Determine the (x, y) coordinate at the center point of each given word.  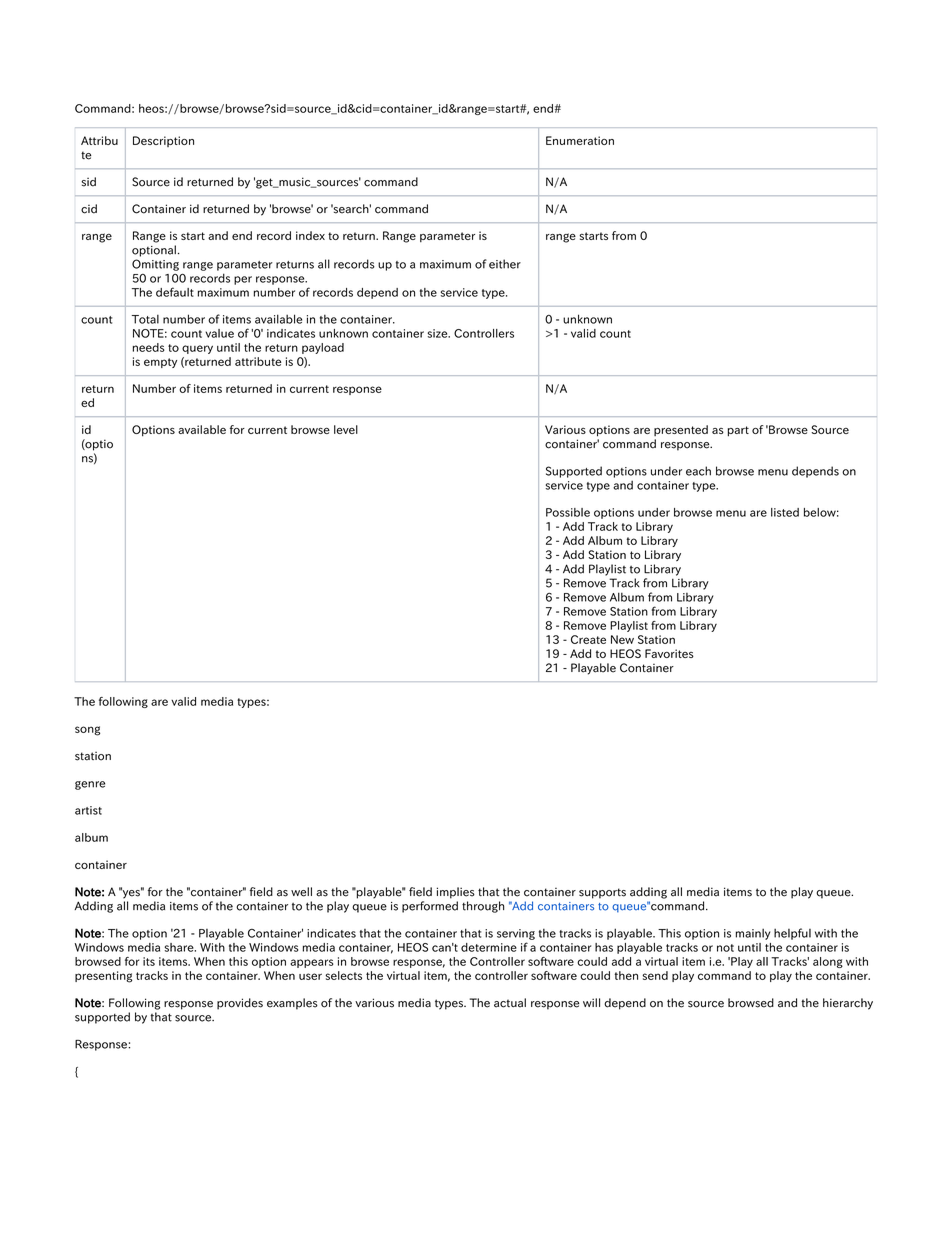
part (738, 431)
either (505, 264)
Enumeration (580, 140)
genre (90, 785)
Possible (568, 512)
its (149, 961)
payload (323, 348)
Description (163, 141)
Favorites (669, 653)
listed (785, 512)
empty (160, 363)
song (87, 731)
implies (456, 893)
